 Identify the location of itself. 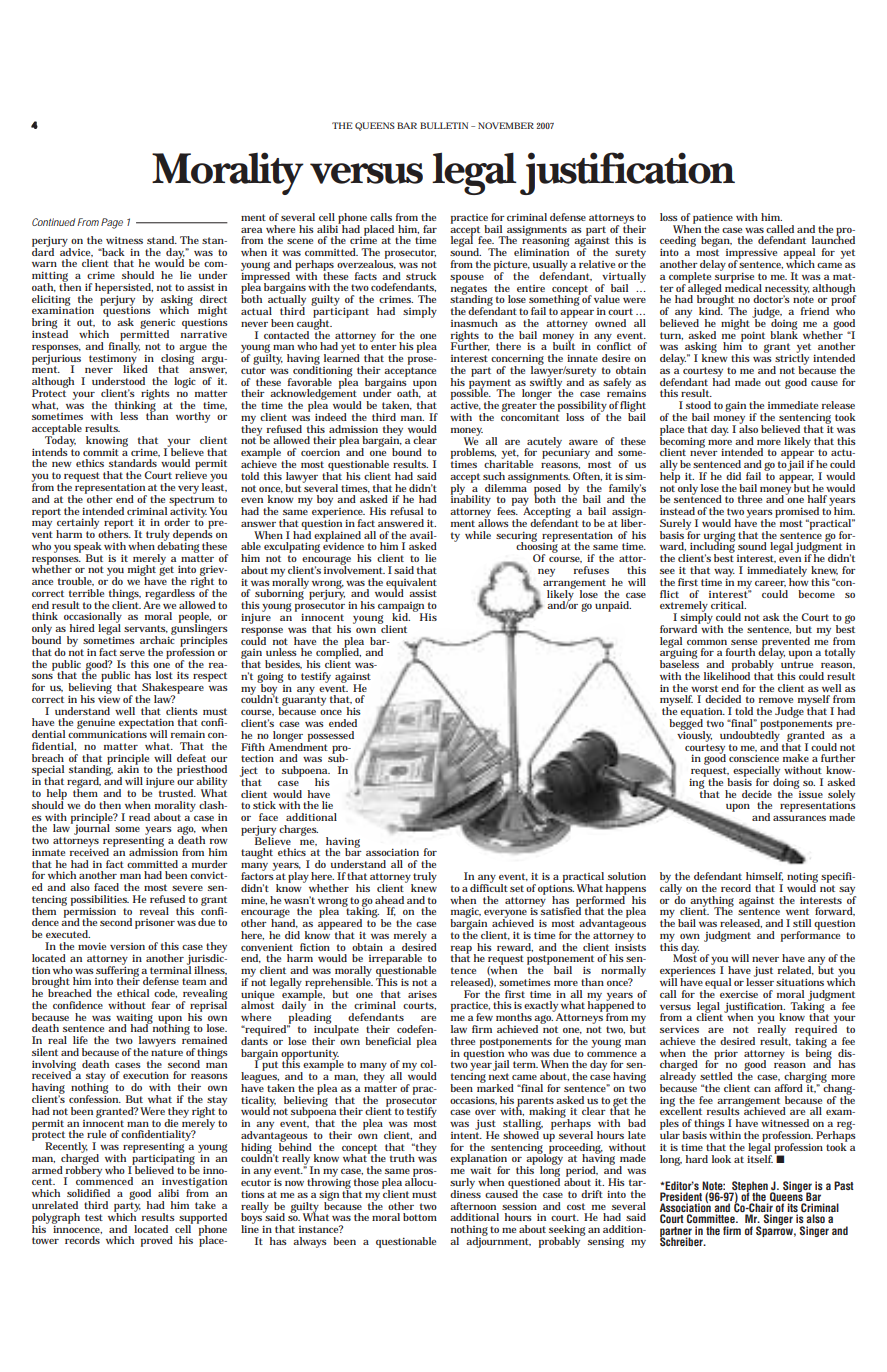
(761, 1157).
